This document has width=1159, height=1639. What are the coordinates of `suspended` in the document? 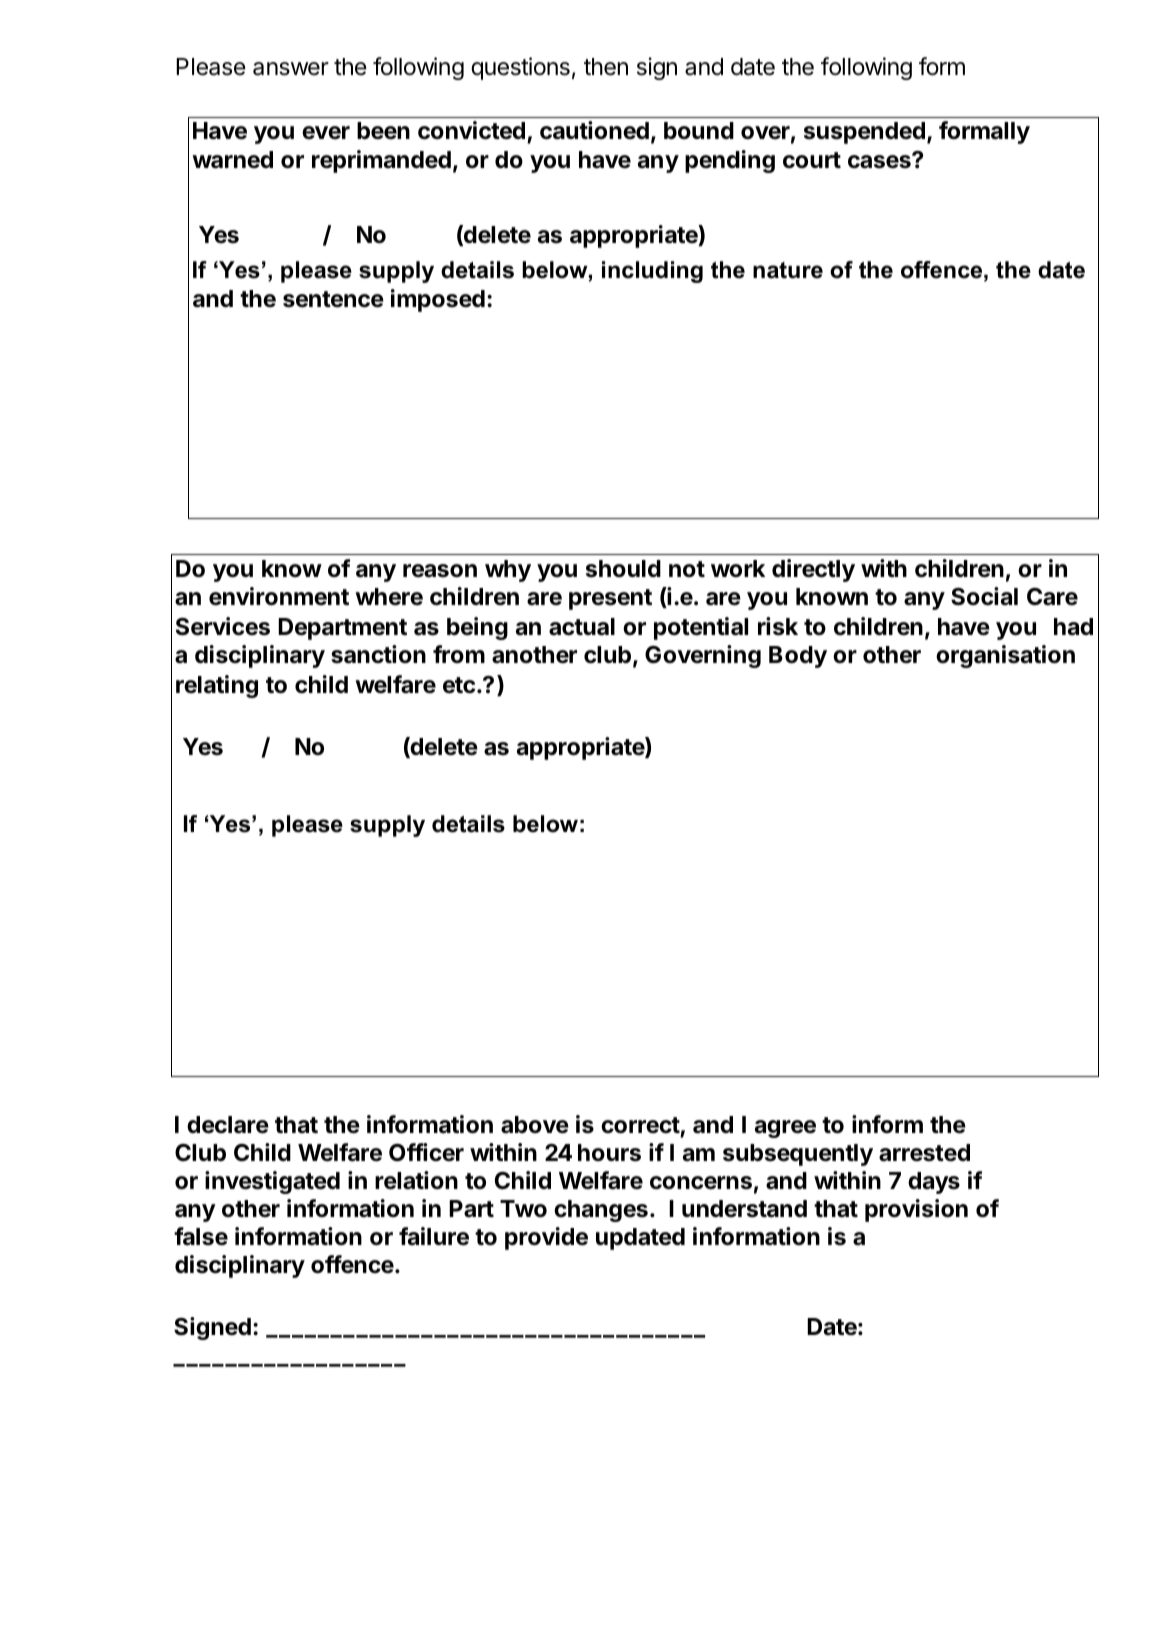 It's located at (864, 133).
